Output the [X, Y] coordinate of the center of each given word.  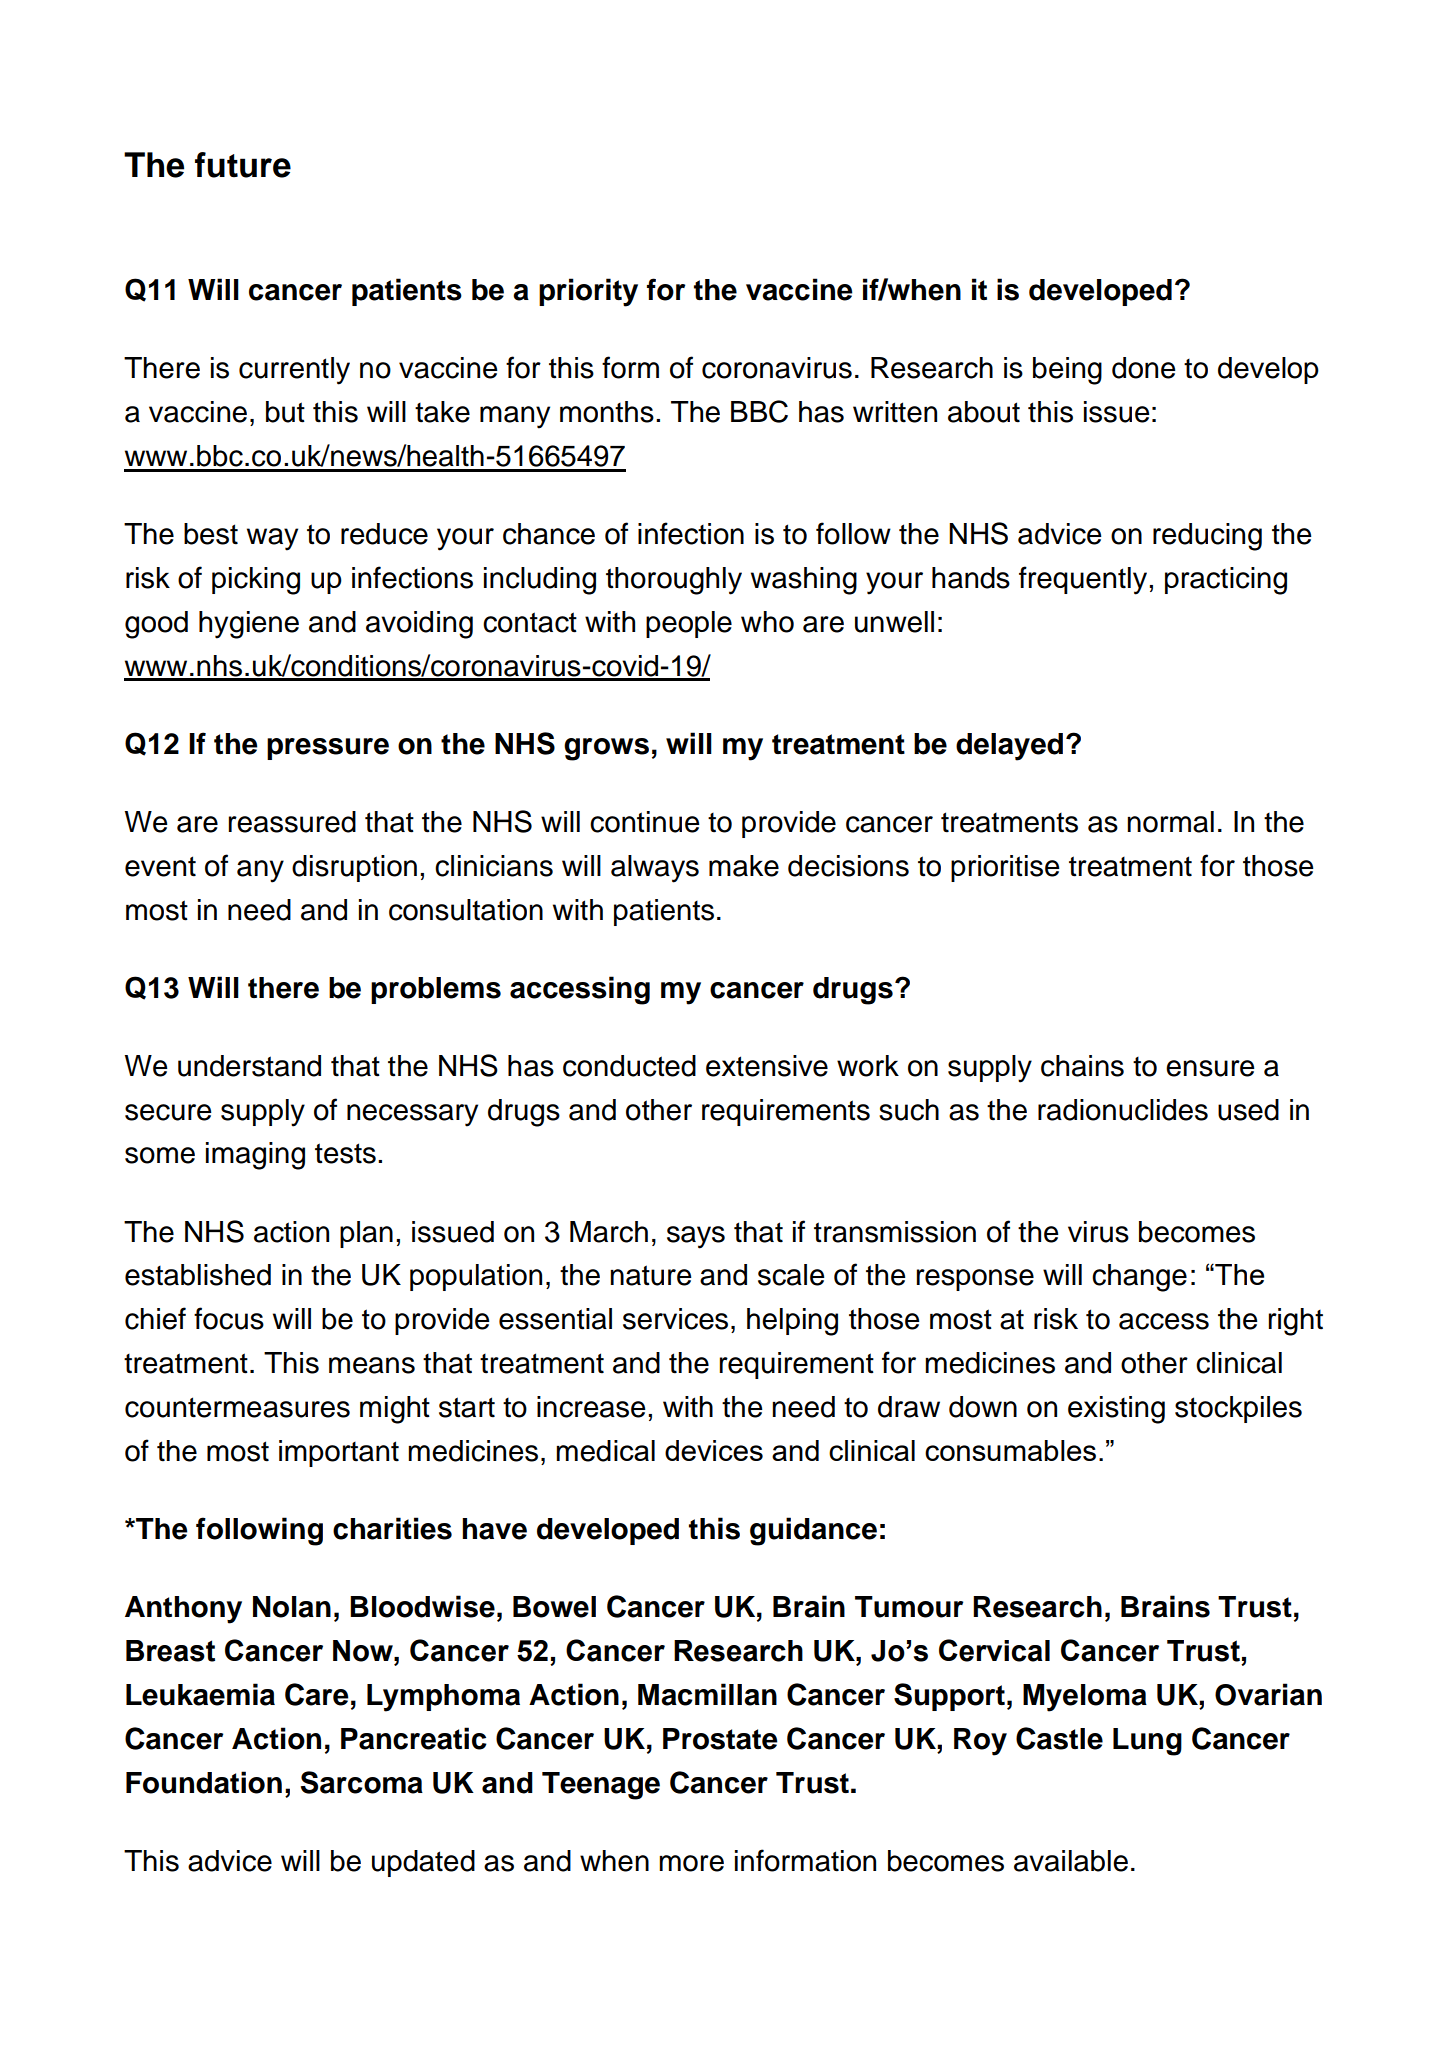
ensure [1210, 1068]
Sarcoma [362, 1782]
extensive [767, 1066]
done [1144, 368]
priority [588, 292]
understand [249, 1066]
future [243, 165]
